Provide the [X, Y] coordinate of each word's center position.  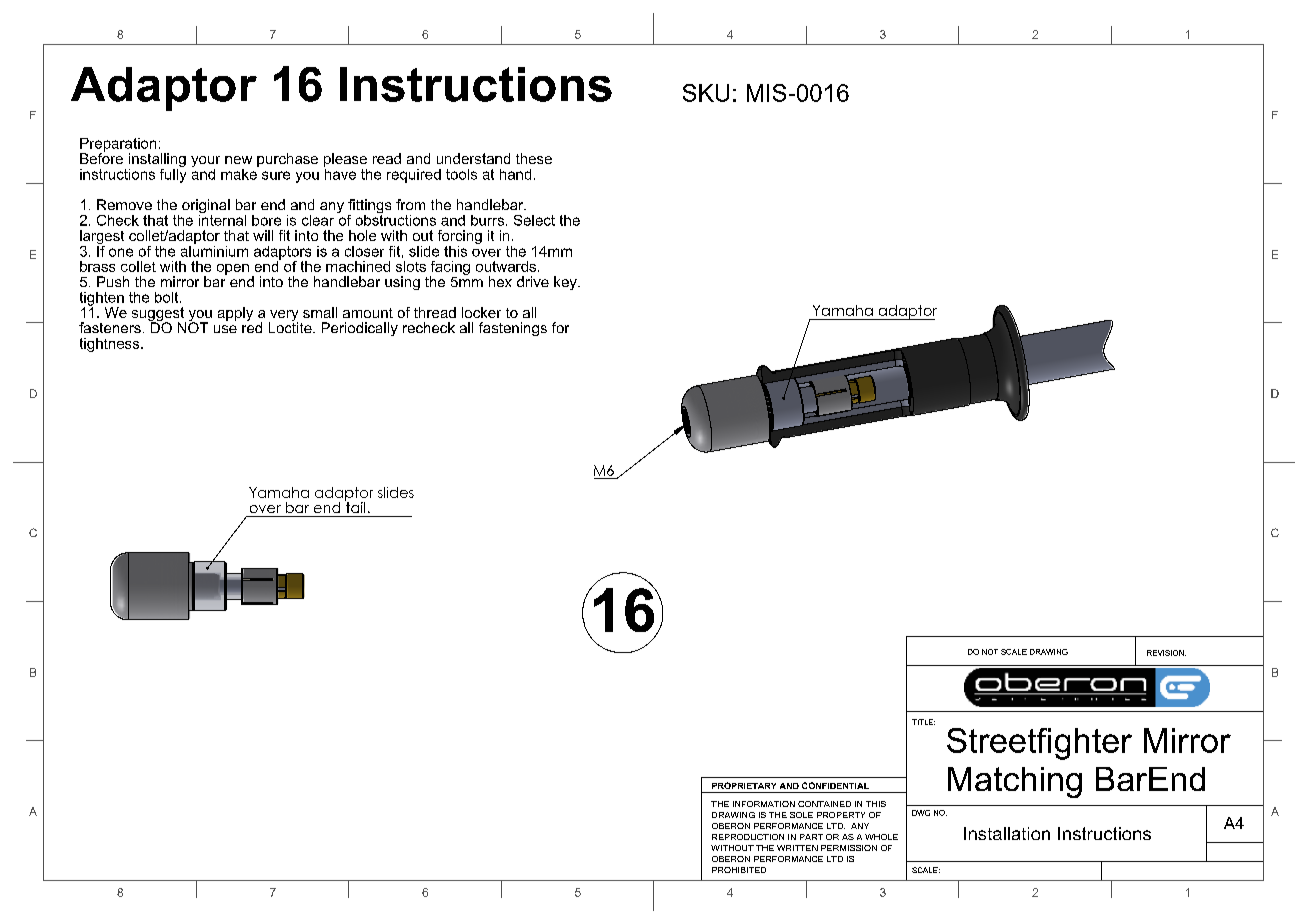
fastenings [513, 329]
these [534, 158]
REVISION [1166, 653]
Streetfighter [1039, 744]
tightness [111, 345]
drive [533, 281]
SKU [706, 93]
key [566, 283]
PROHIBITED [739, 870]
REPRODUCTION [748, 837]
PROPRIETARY [744, 785]
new [238, 160]
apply [235, 314]
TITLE [923, 722]
